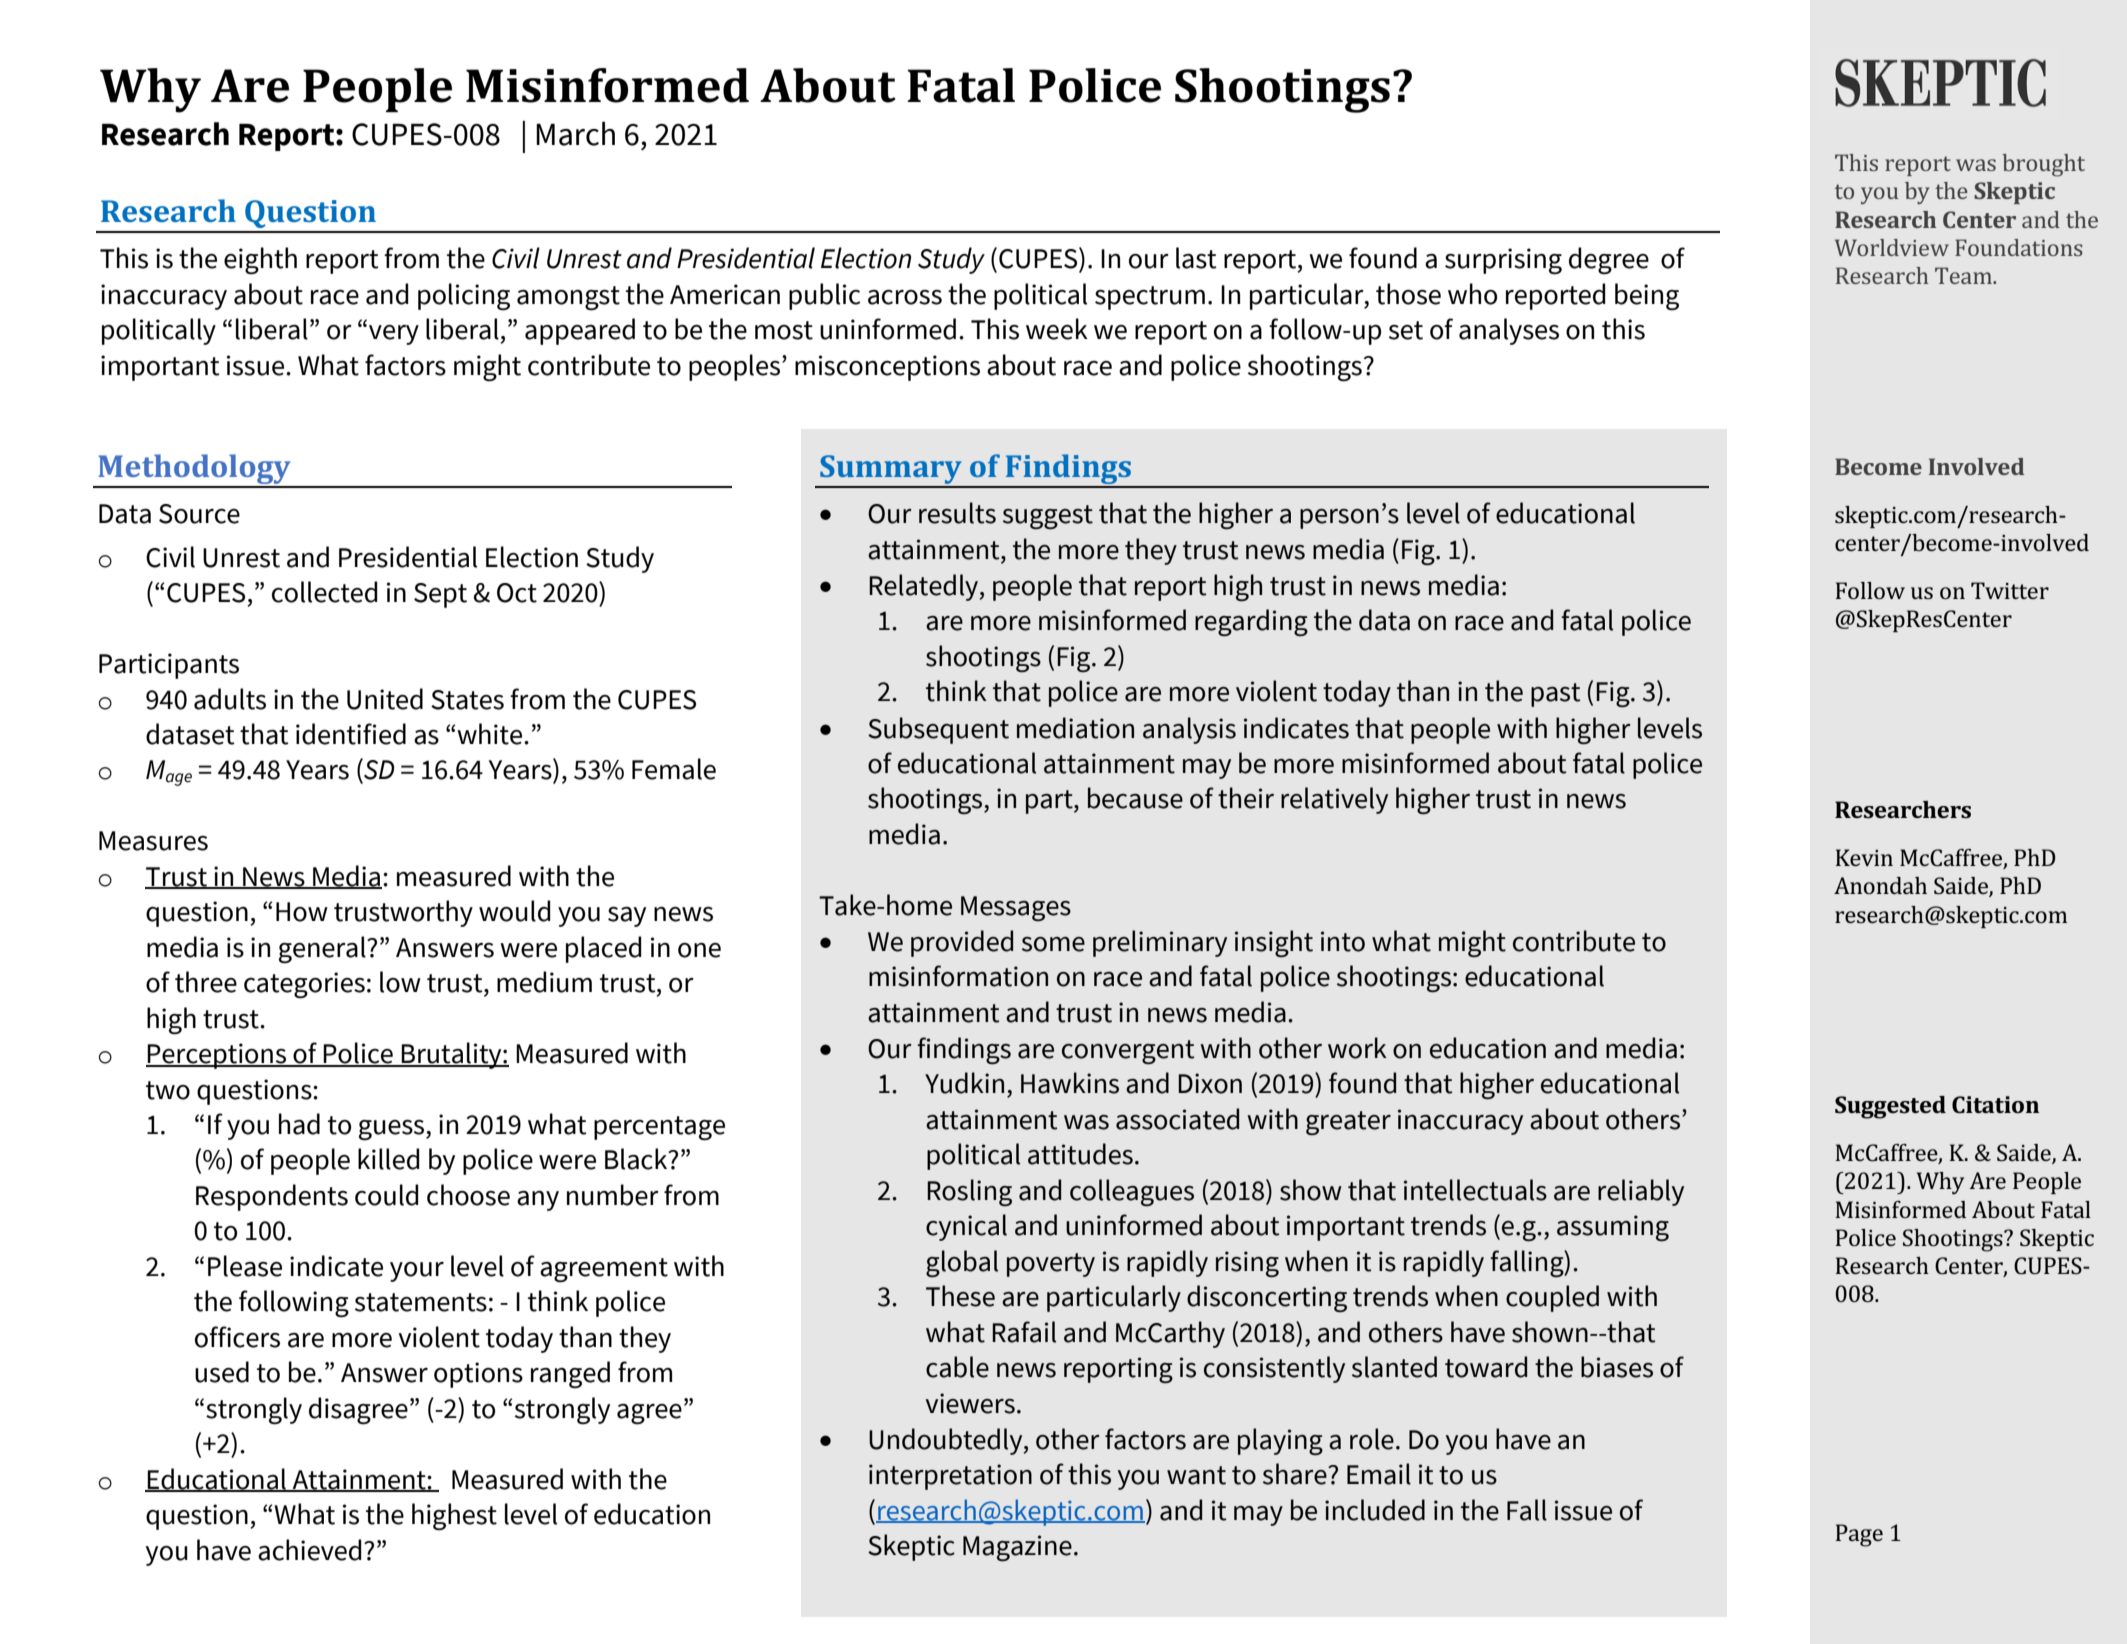 This screenshot has width=2127, height=1644. Describe the element at coordinates (1617, 1367) in the screenshot. I see `biases` at that location.
